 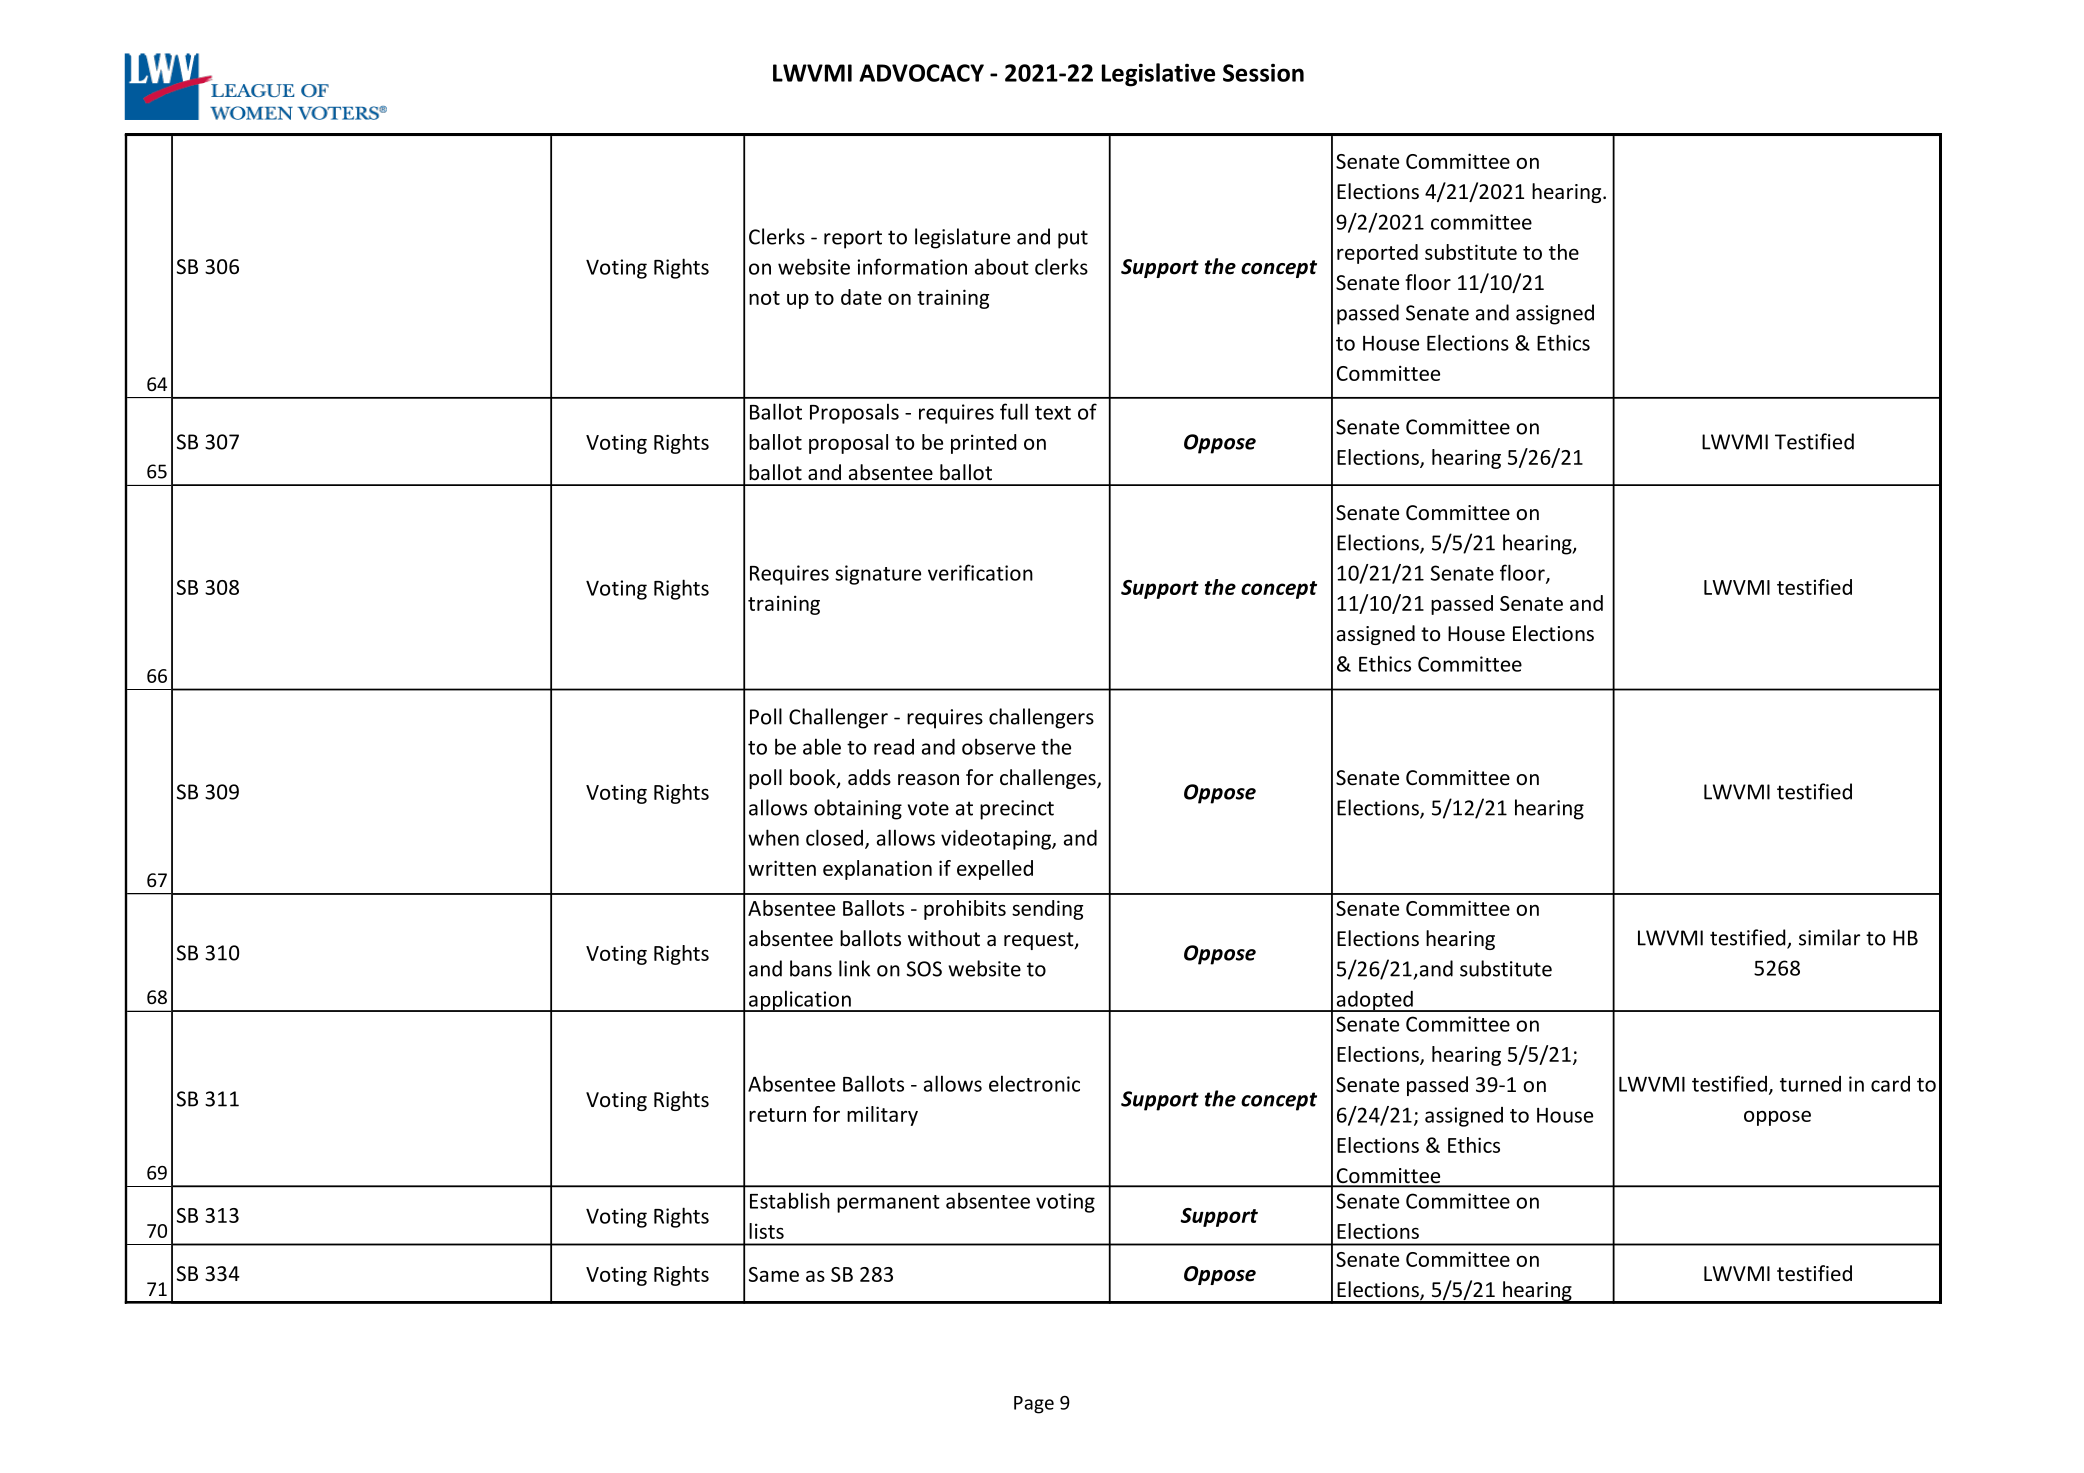 I want to click on put, so click(x=1073, y=239).
